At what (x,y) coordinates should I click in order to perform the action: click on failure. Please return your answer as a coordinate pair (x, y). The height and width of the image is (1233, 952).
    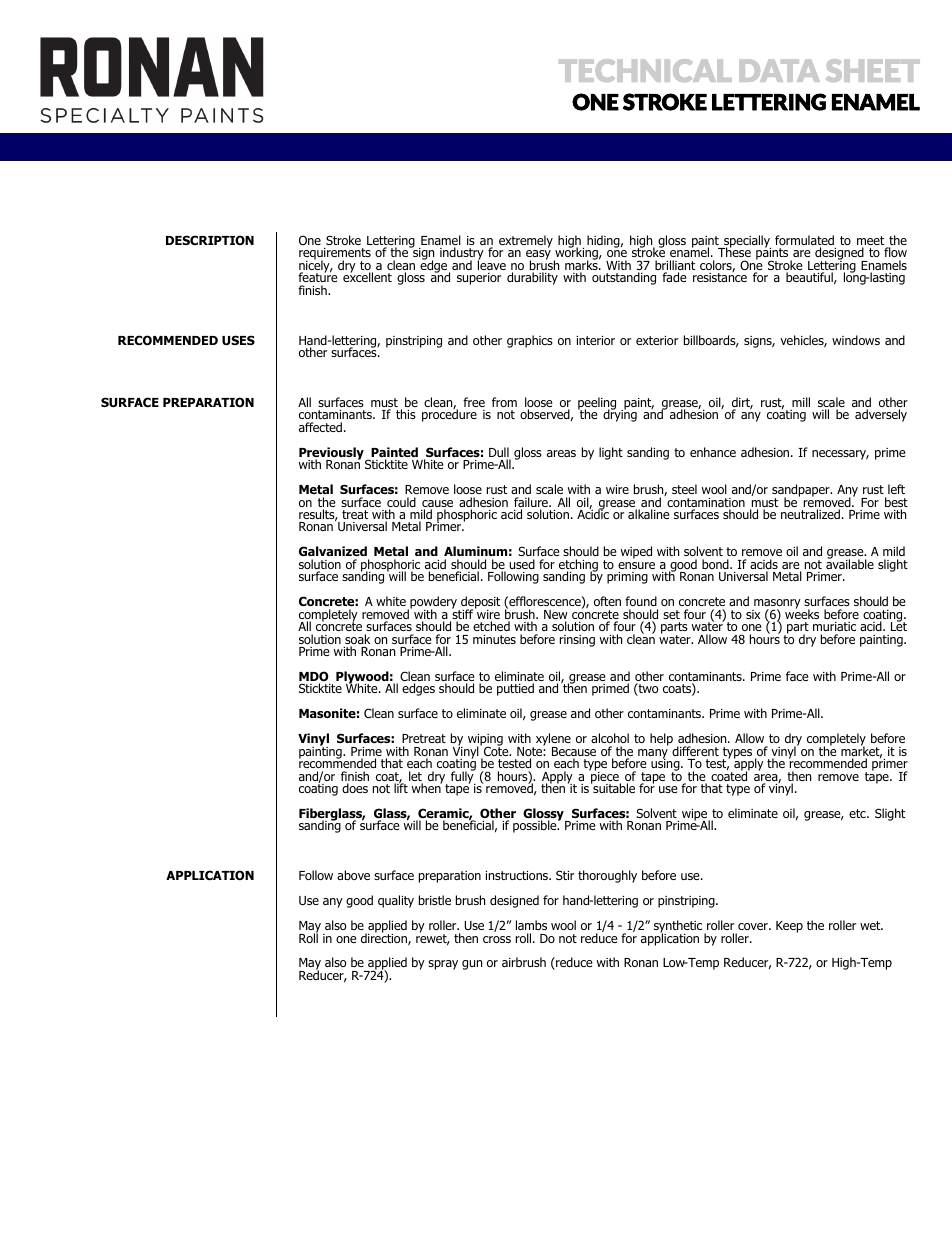
    Looking at the image, I should click on (532, 503).
